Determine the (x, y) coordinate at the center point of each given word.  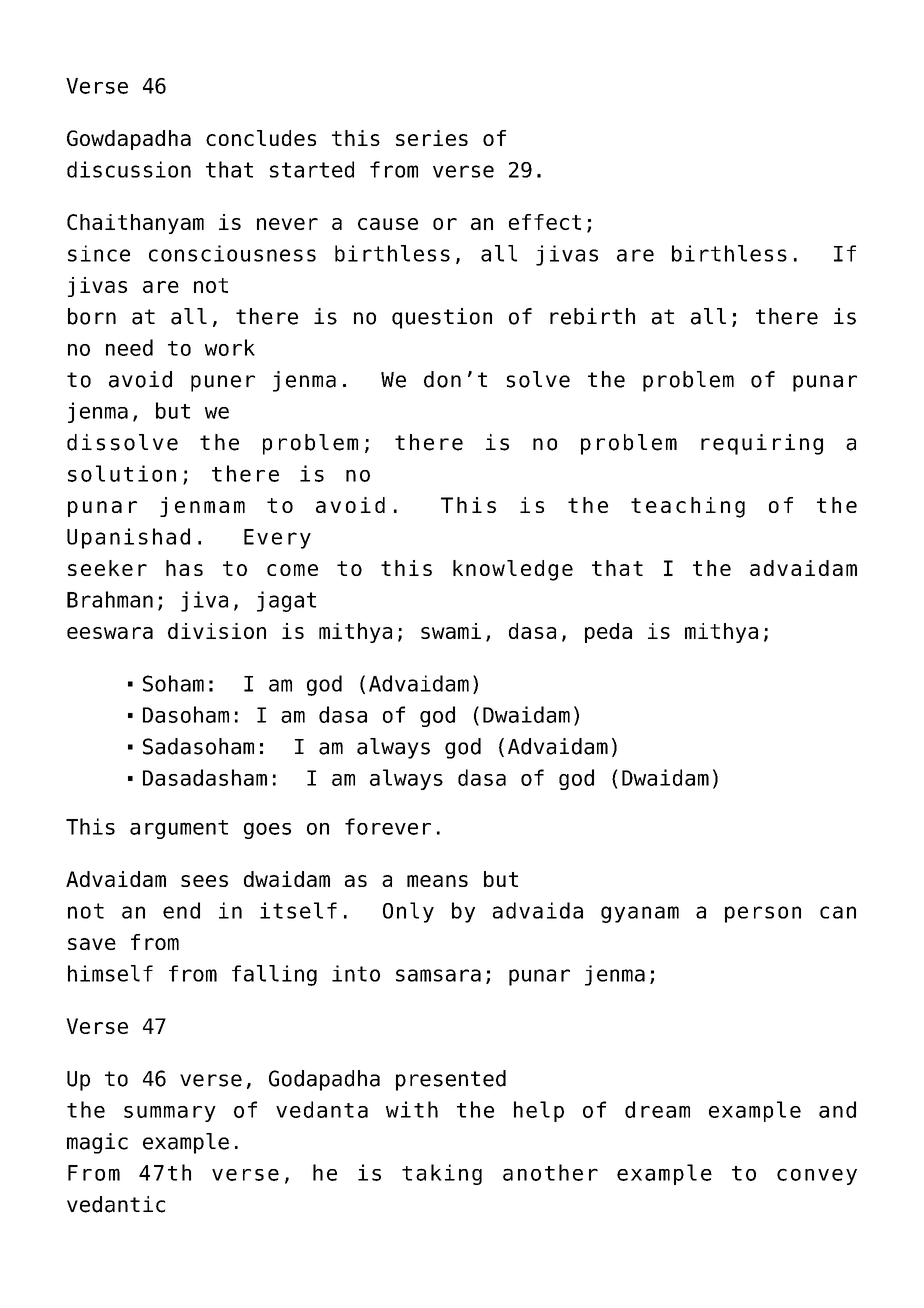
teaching (688, 507)
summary (170, 1114)
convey (817, 1176)
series (432, 138)
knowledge (513, 570)
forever (388, 826)
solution (122, 473)
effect (545, 222)
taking (442, 1174)
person (763, 914)
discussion (129, 169)
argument (179, 829)
